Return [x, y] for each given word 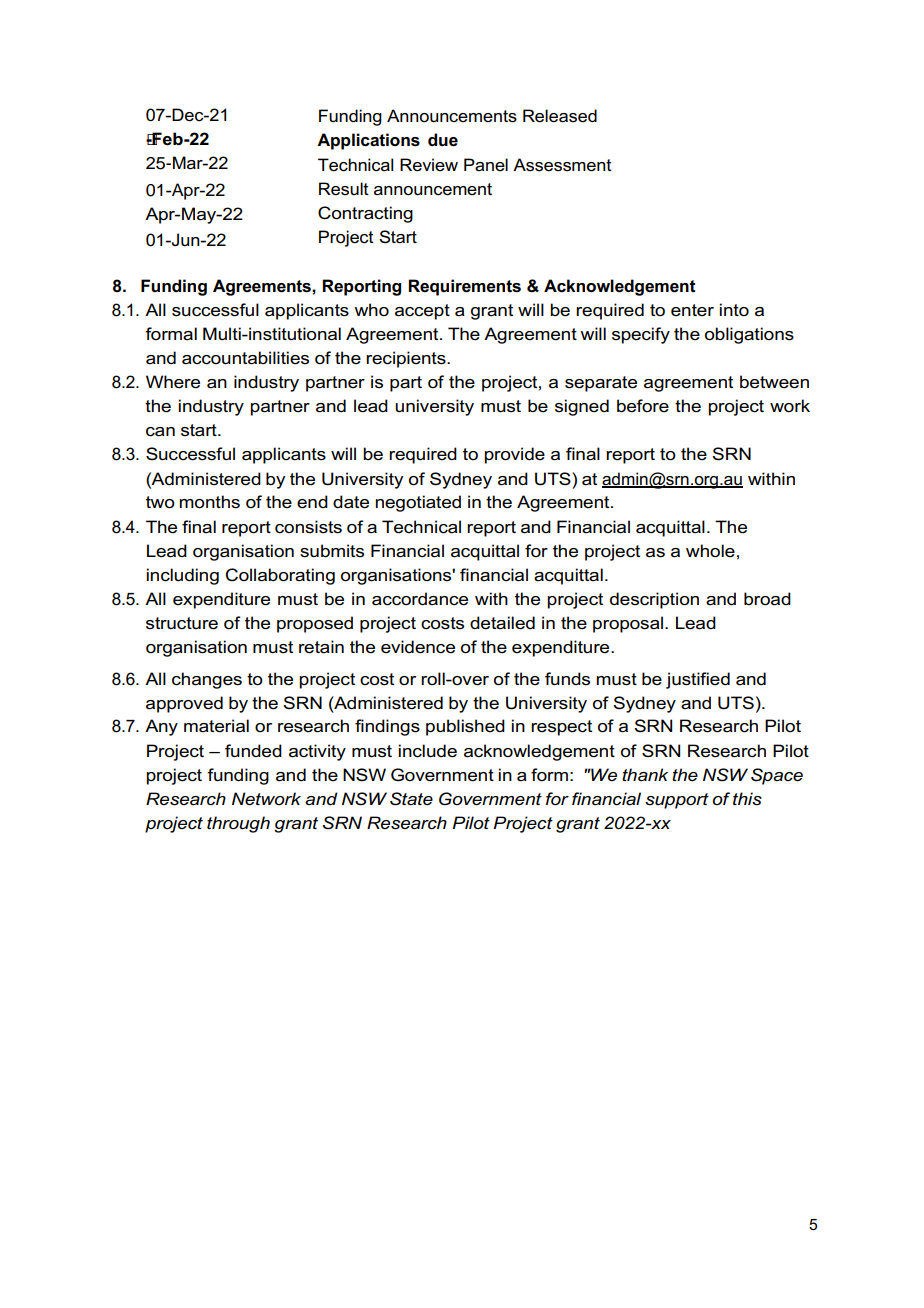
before [643, 406]
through [238, 824]
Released [560, 116]
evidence [418, 647]
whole [710, 551]
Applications [368, 141]
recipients [407, 359]
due [443, 140]
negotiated [418, 503]
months [209, 502]
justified [698, 680]
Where [173, 382]
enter [692, 310]
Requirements [464, 287]
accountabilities [245, 358]
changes [207, 680]
